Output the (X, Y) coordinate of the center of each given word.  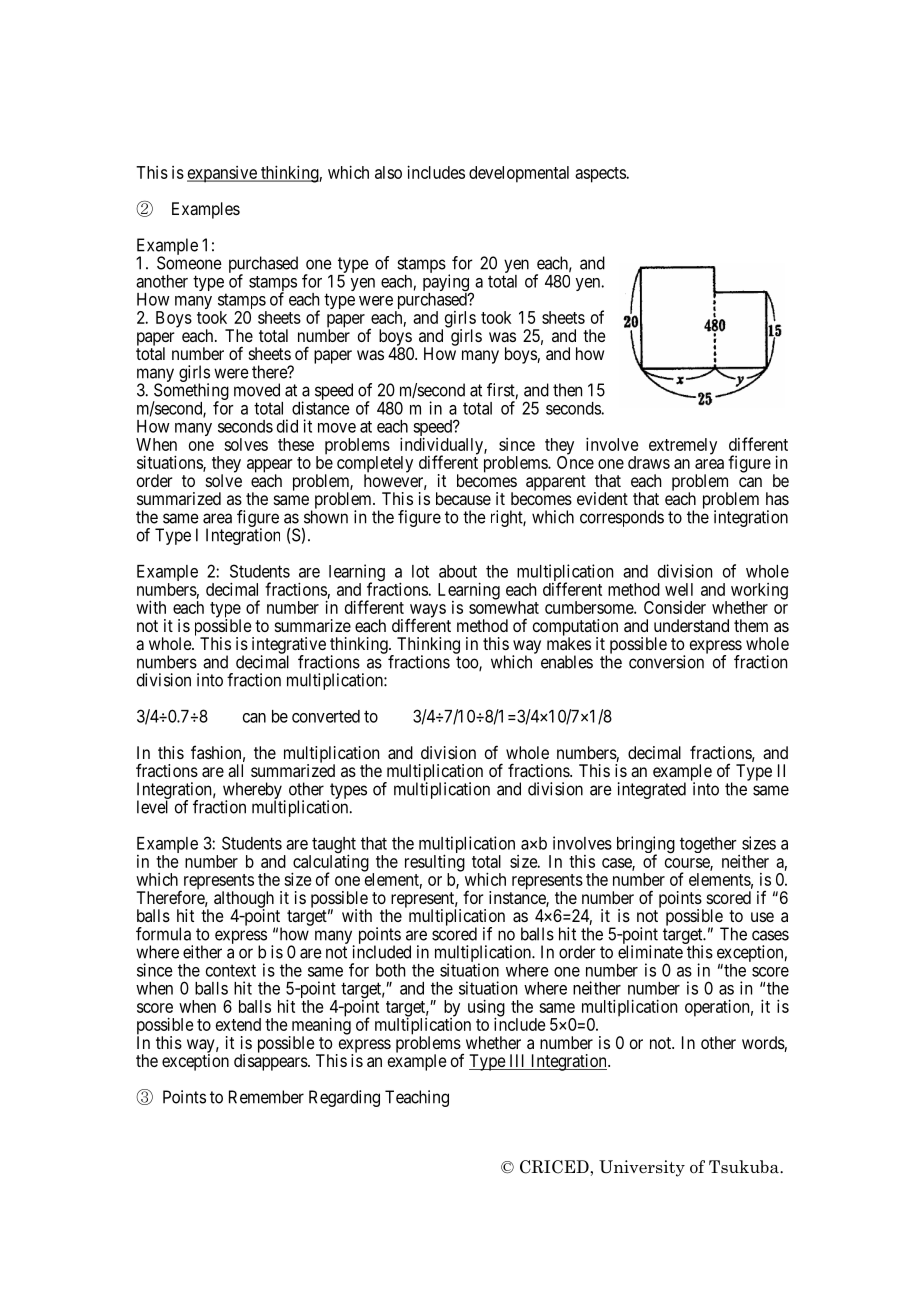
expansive (223, 174)
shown (326, 517)
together (709, 846)
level (152, 807)
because (463, 498)
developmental (519, 174)
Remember (266, 1097)
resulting (435, 864)
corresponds (622, 518)
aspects (600, 175)
